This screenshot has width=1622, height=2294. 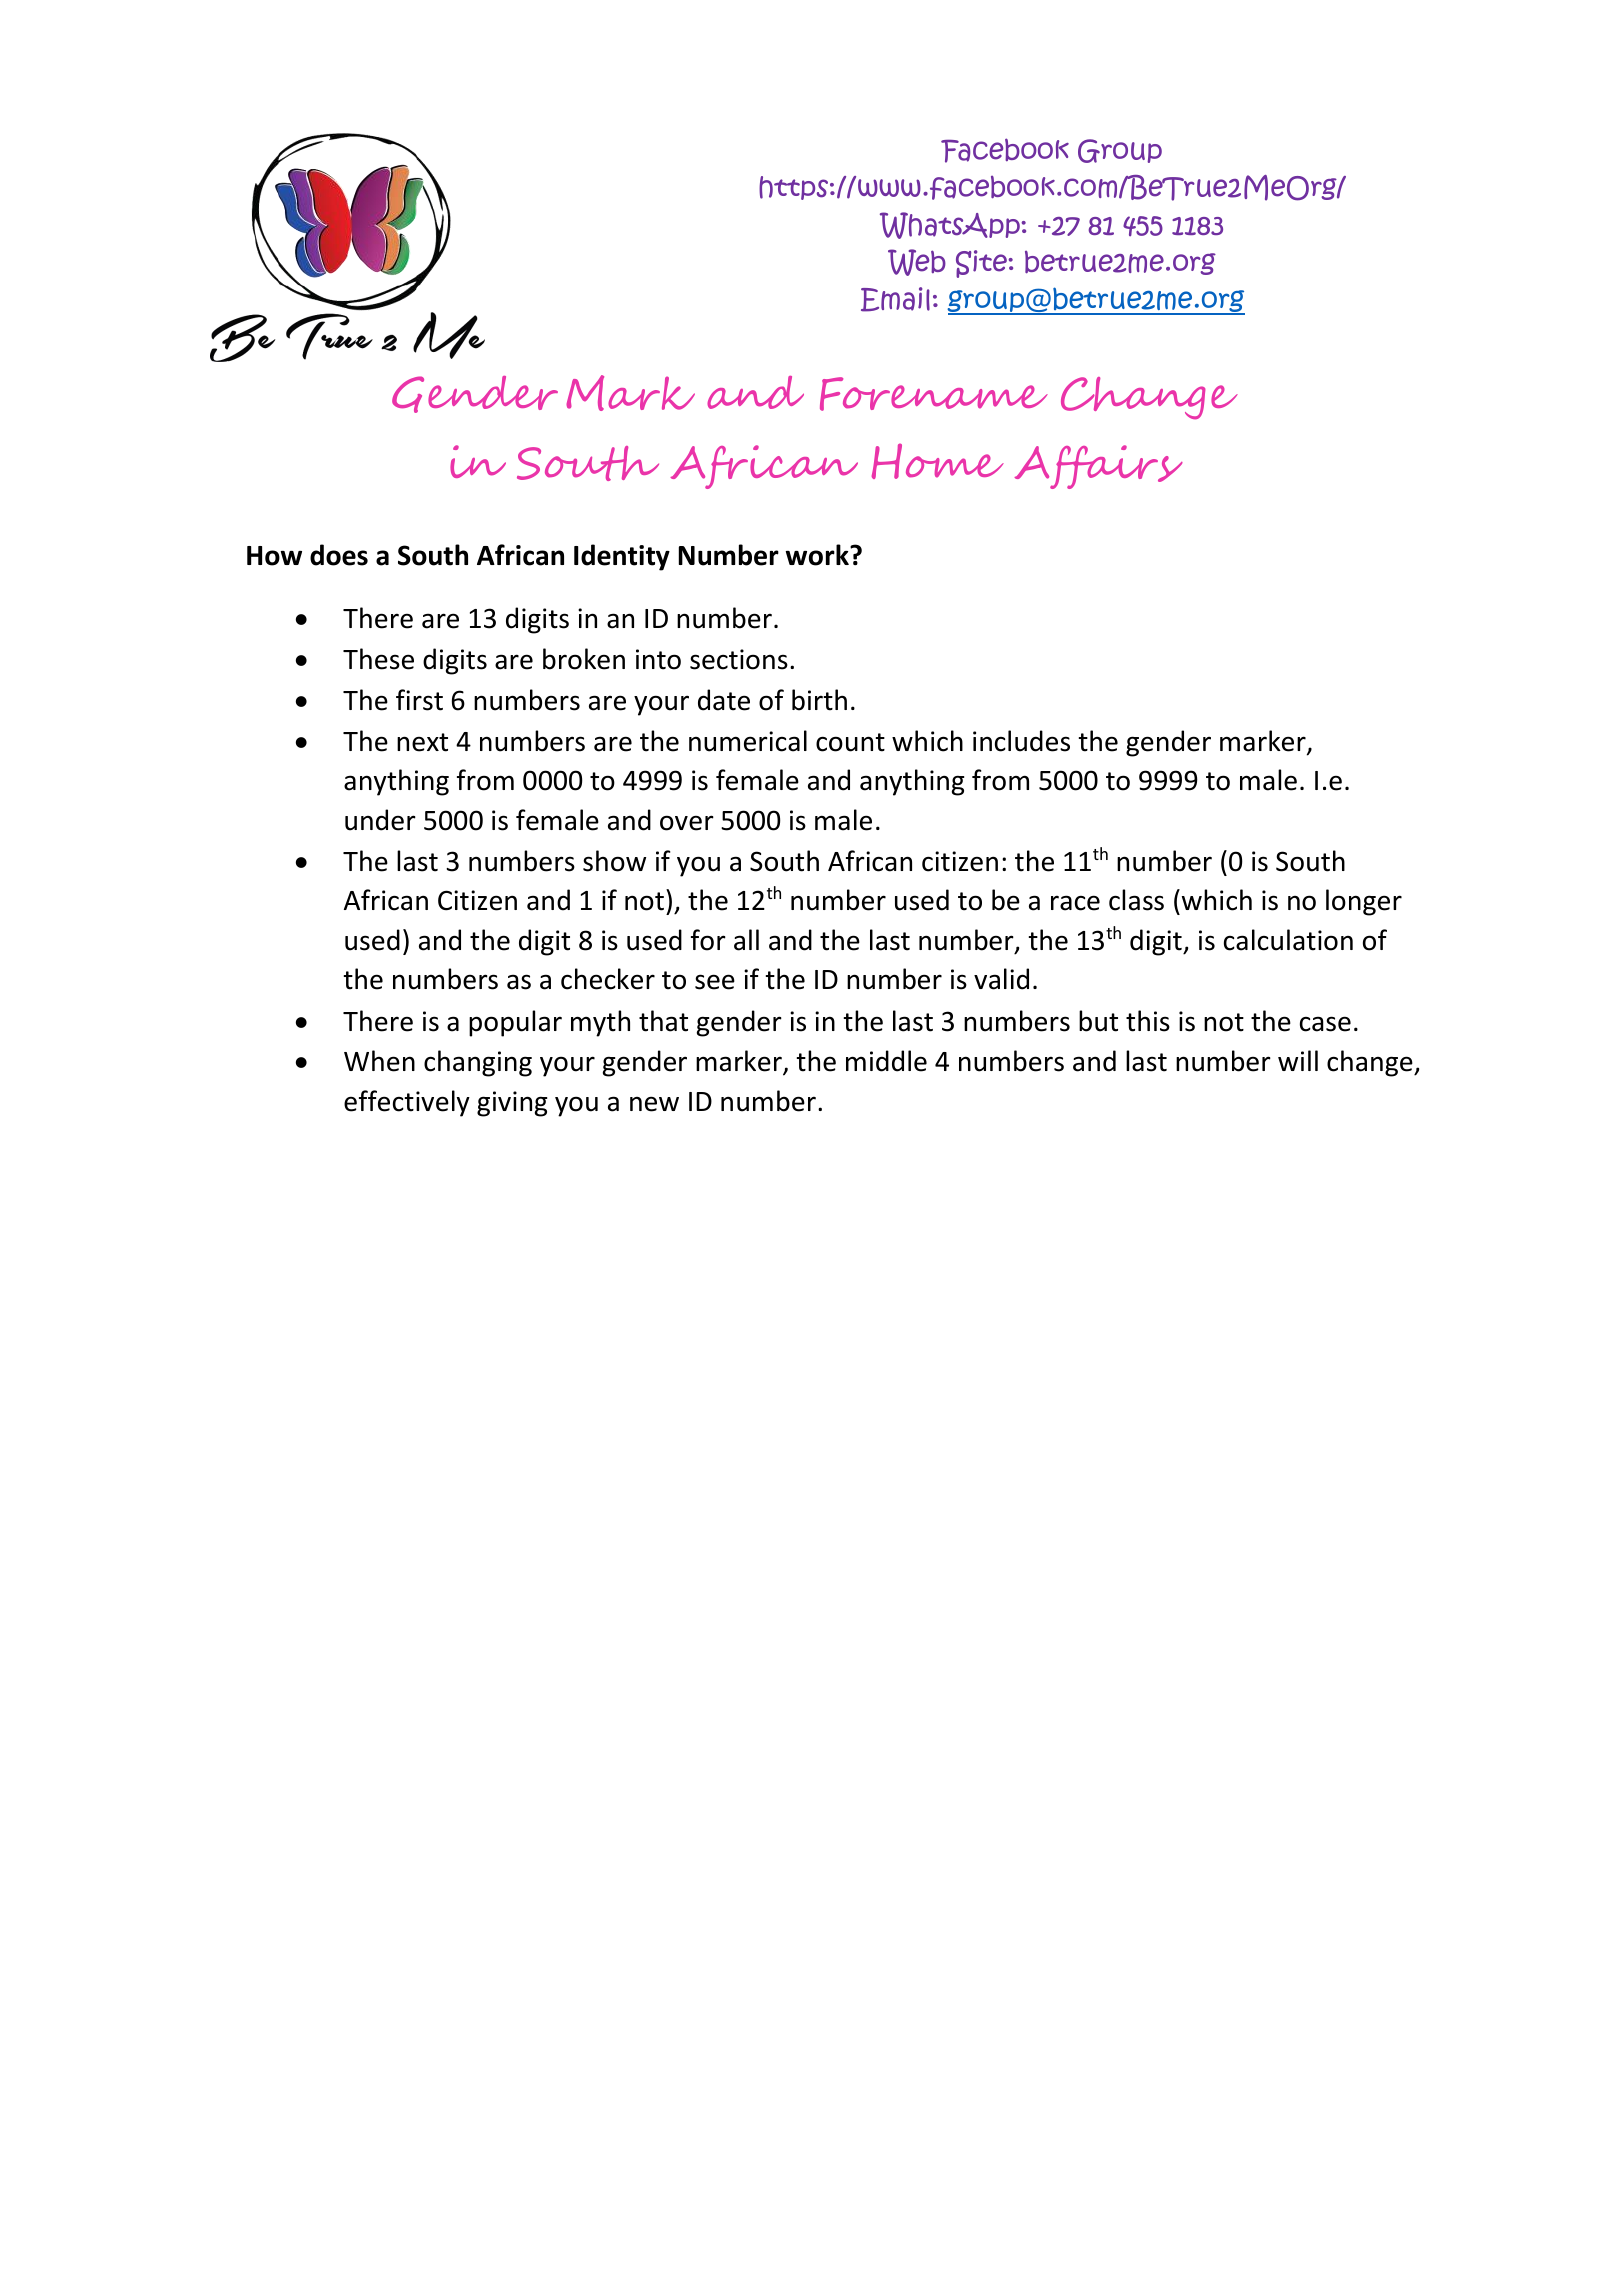 I want to click on Email, so click(x=895, y=299).
